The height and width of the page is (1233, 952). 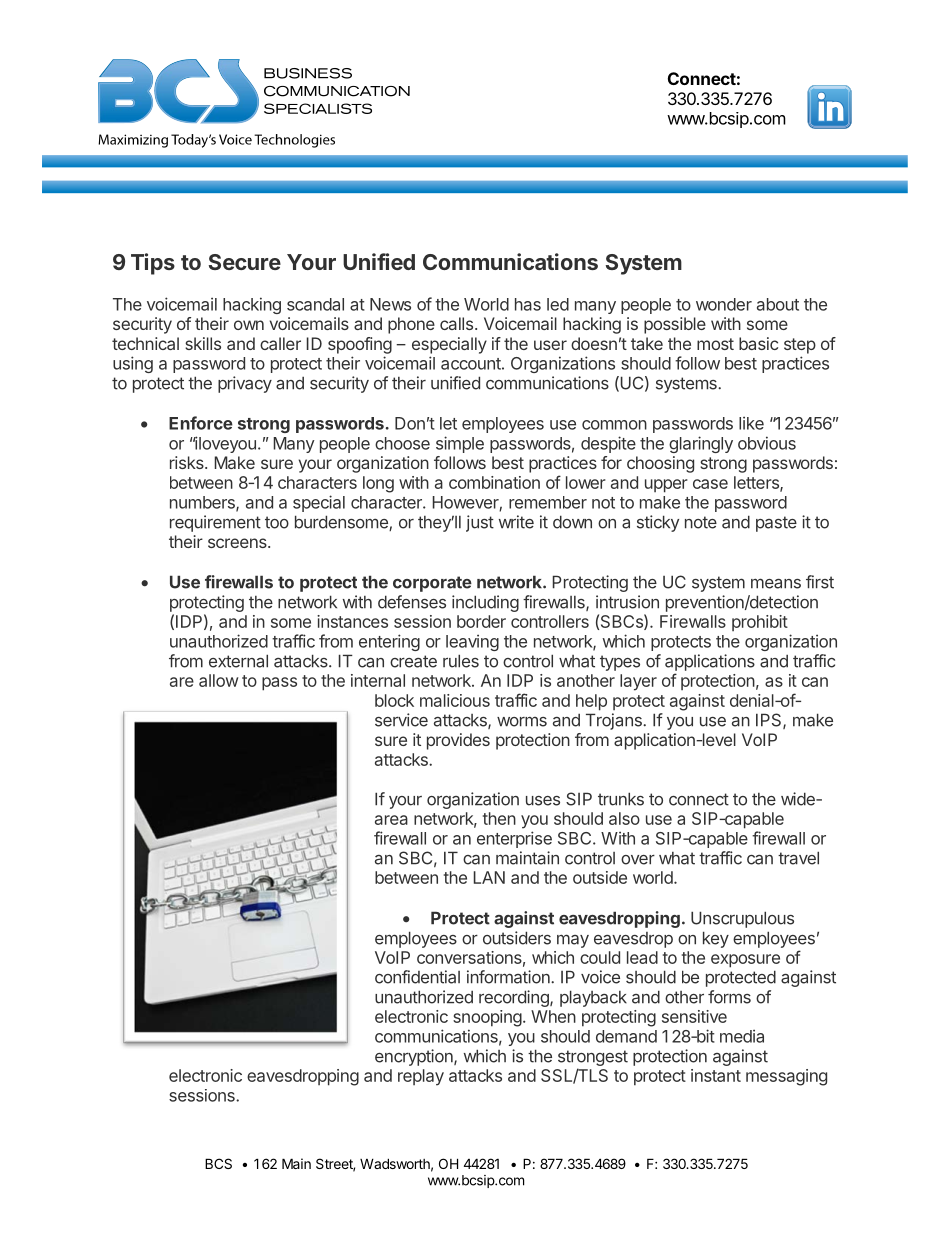 I want to click on risks, so click(x=188, y=462).
